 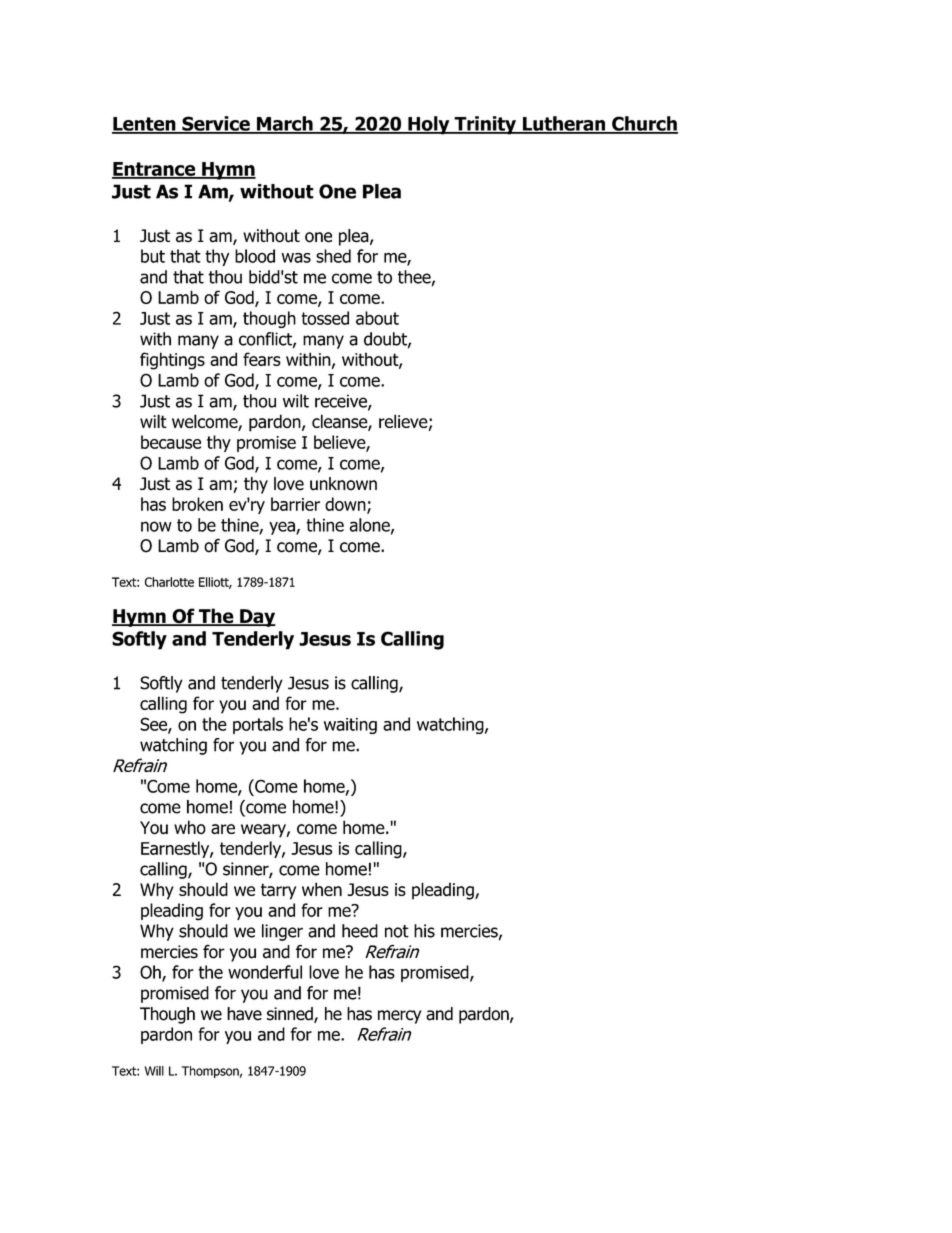 What do you see at coordinates (400, 1017) in the screenshot?
I see `mercy` at bounding box center [400, 1017].
